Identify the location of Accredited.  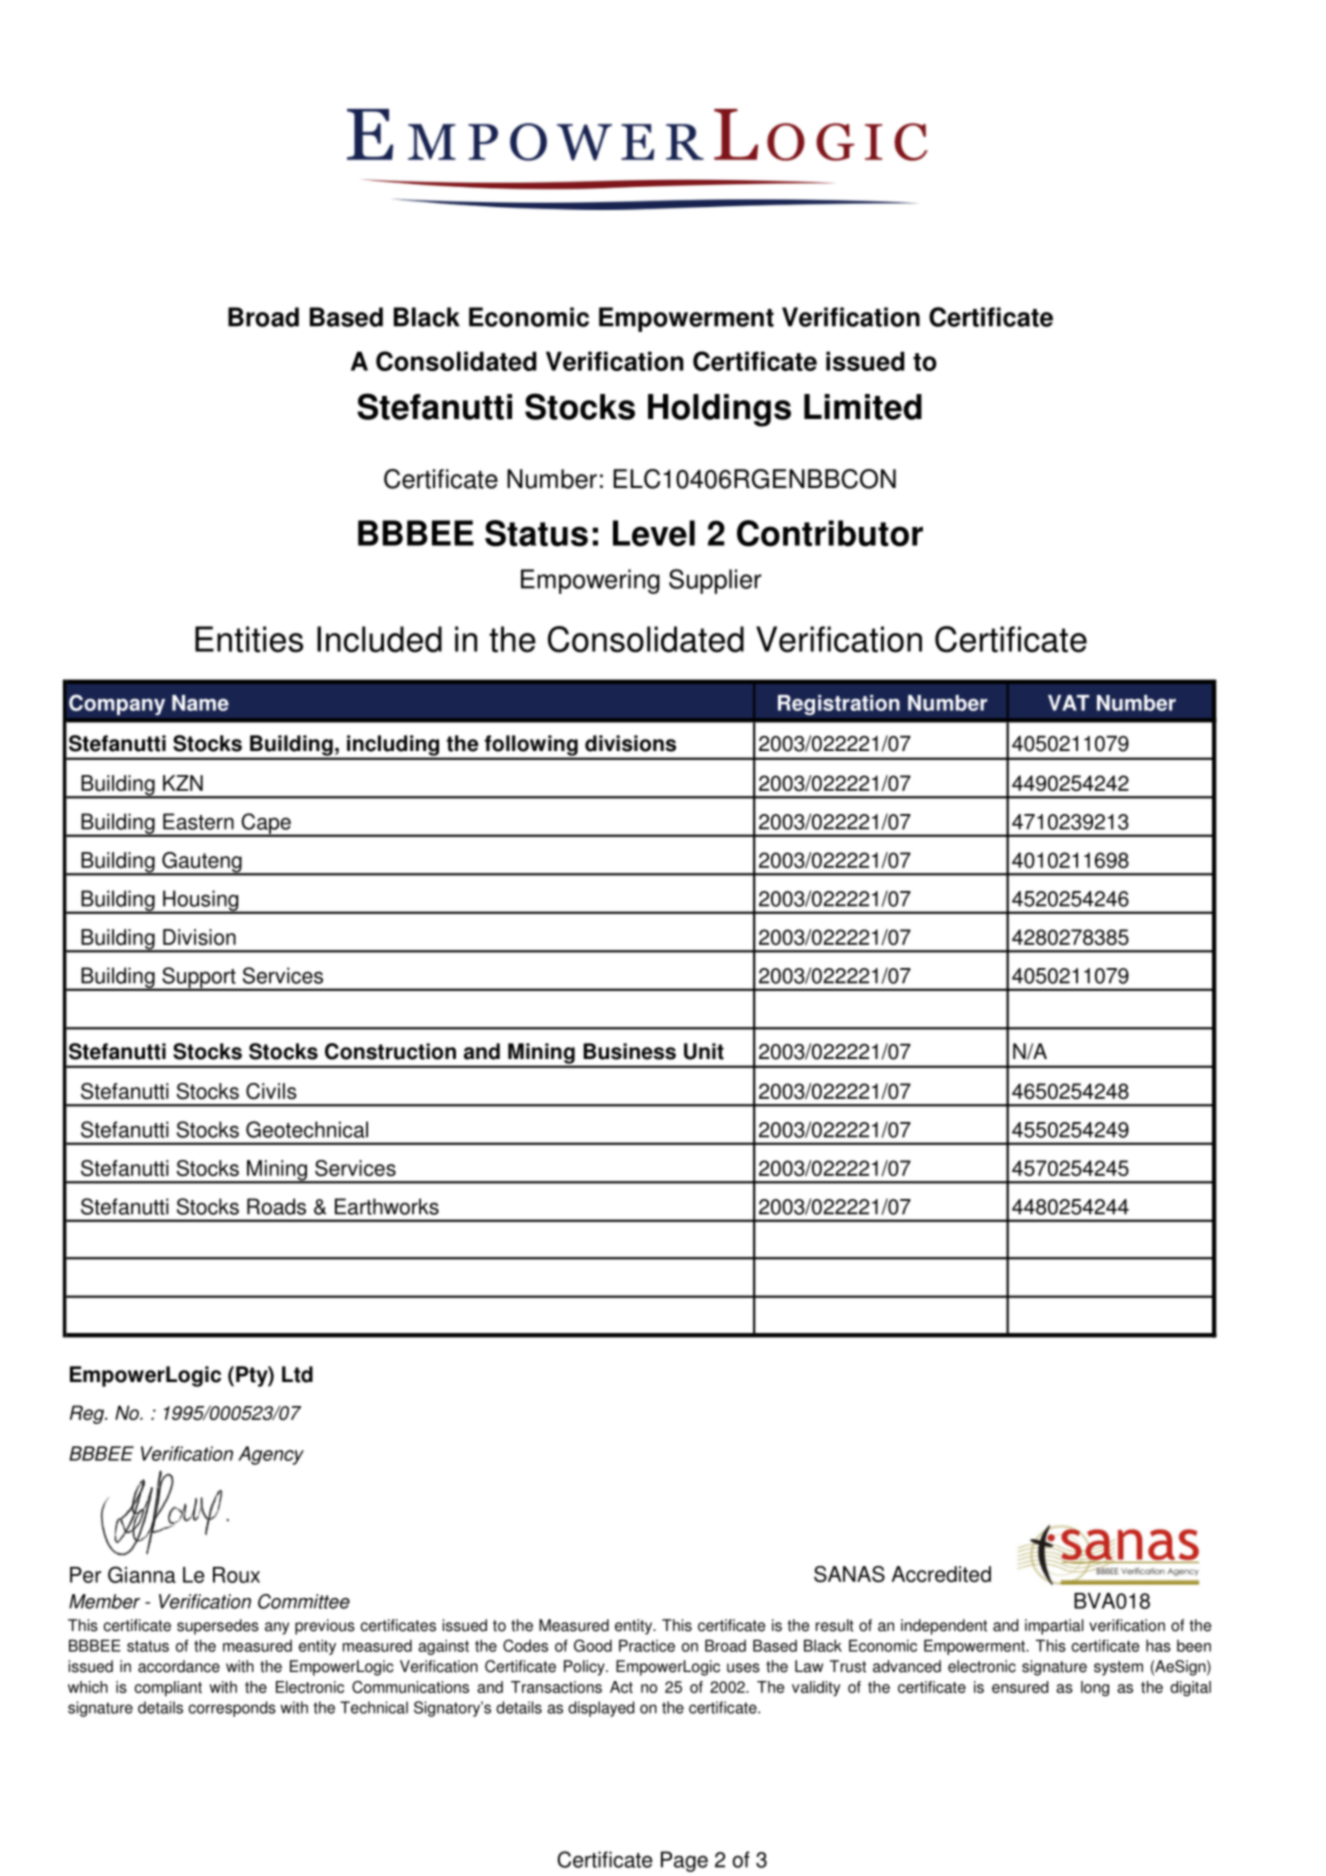
(941, 1574).
